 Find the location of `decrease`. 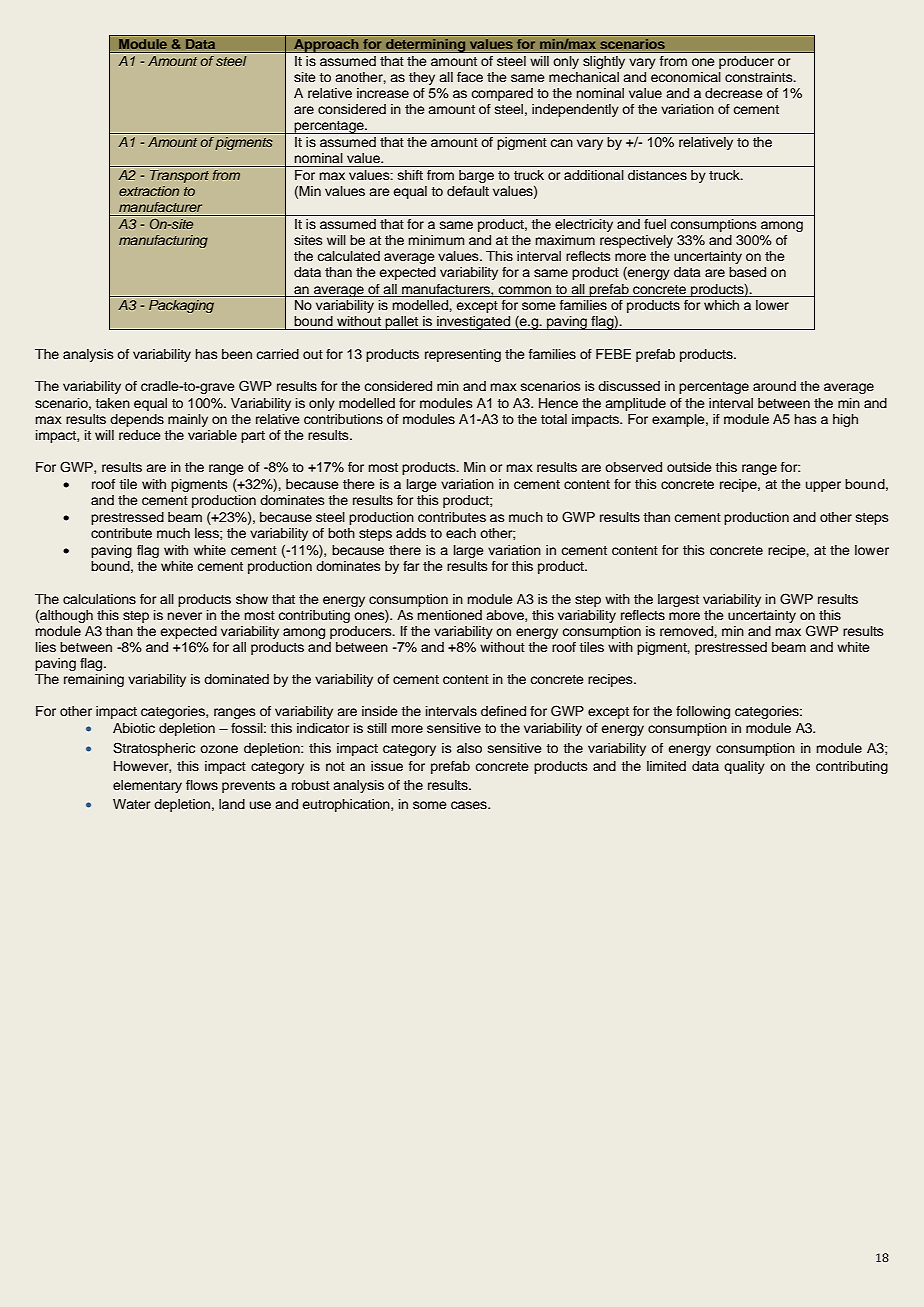

decrease is located at coordinates (734, 93).
